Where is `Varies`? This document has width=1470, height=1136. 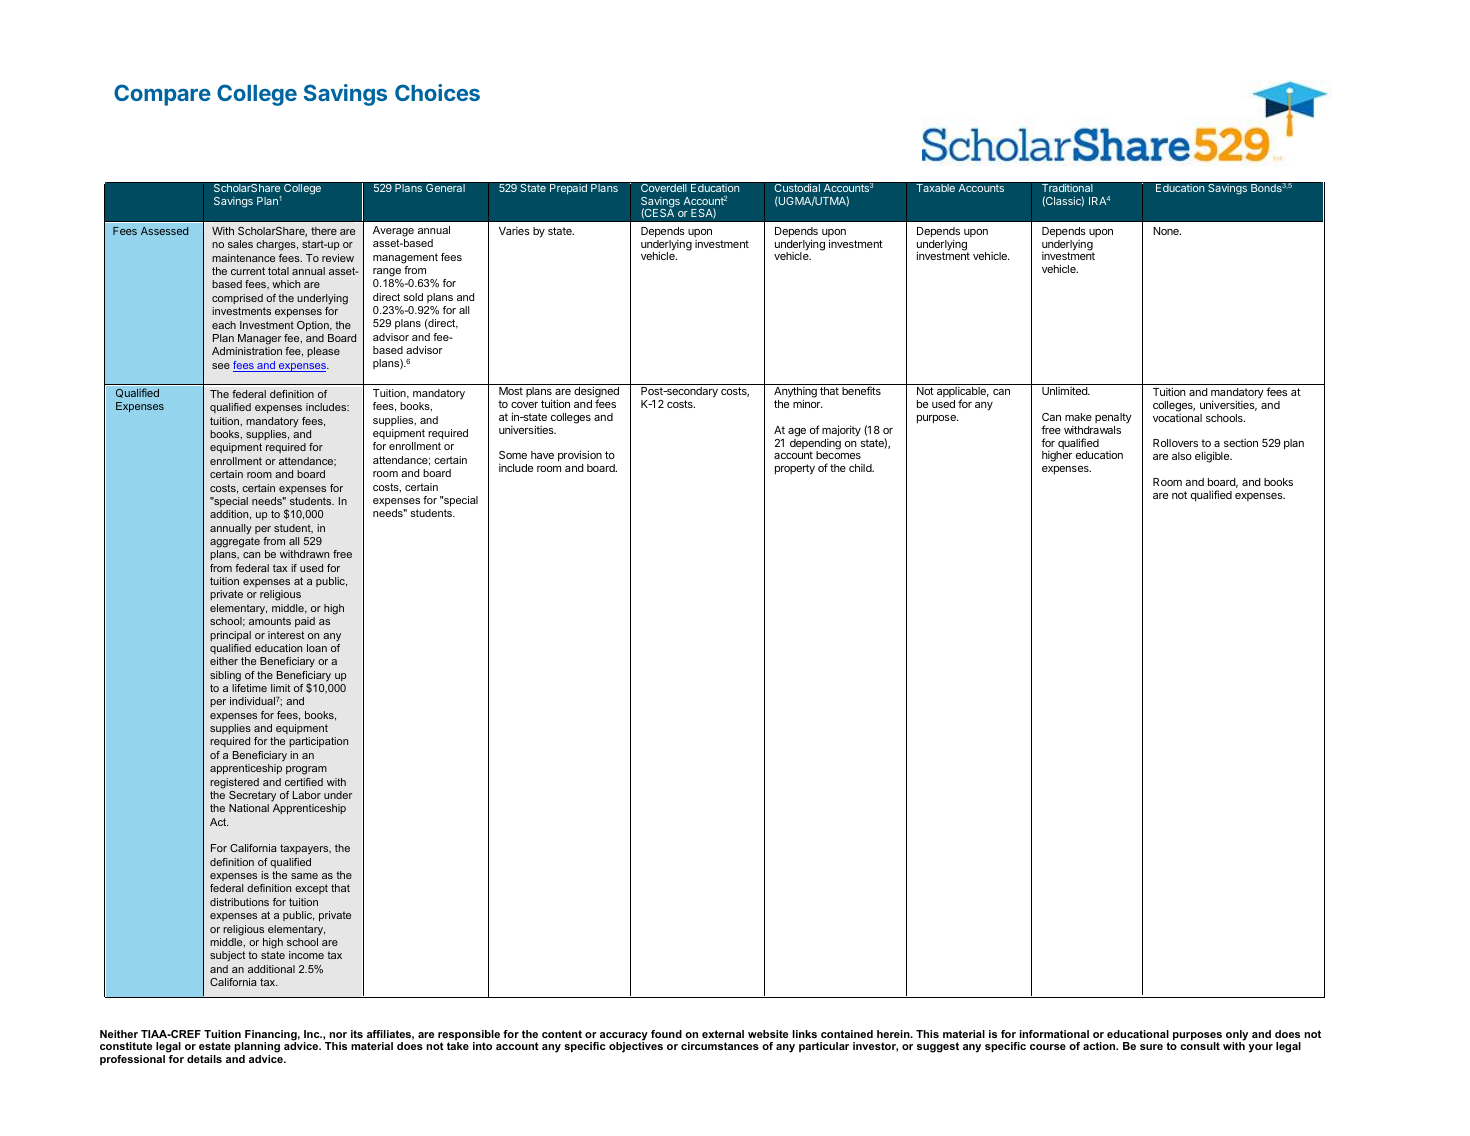 Varies is located at coordinates (514, 231).
